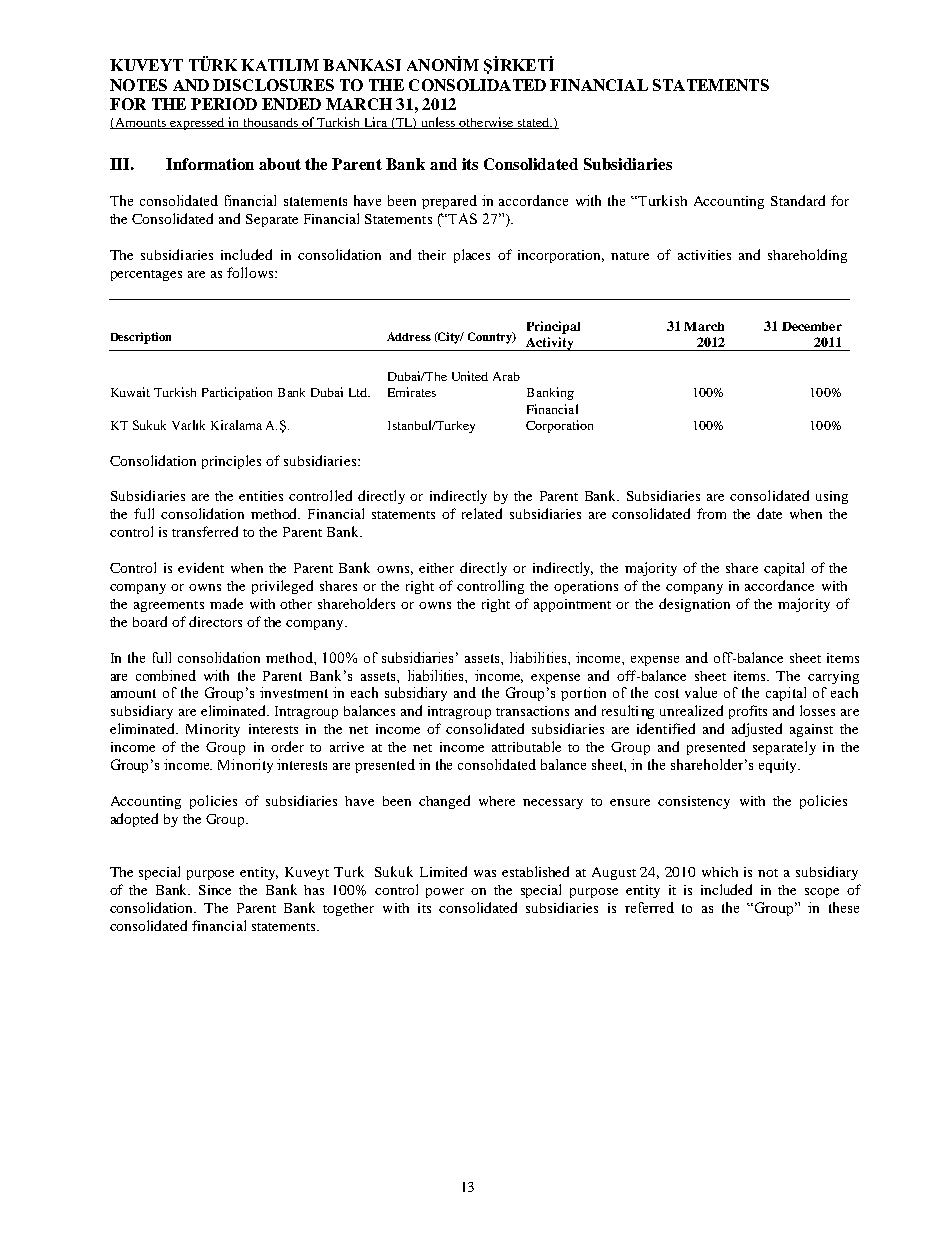 This page has width=952, height=1233. Describe the element at coordinates (748, 712) in the page. I see `profits` at that location.
